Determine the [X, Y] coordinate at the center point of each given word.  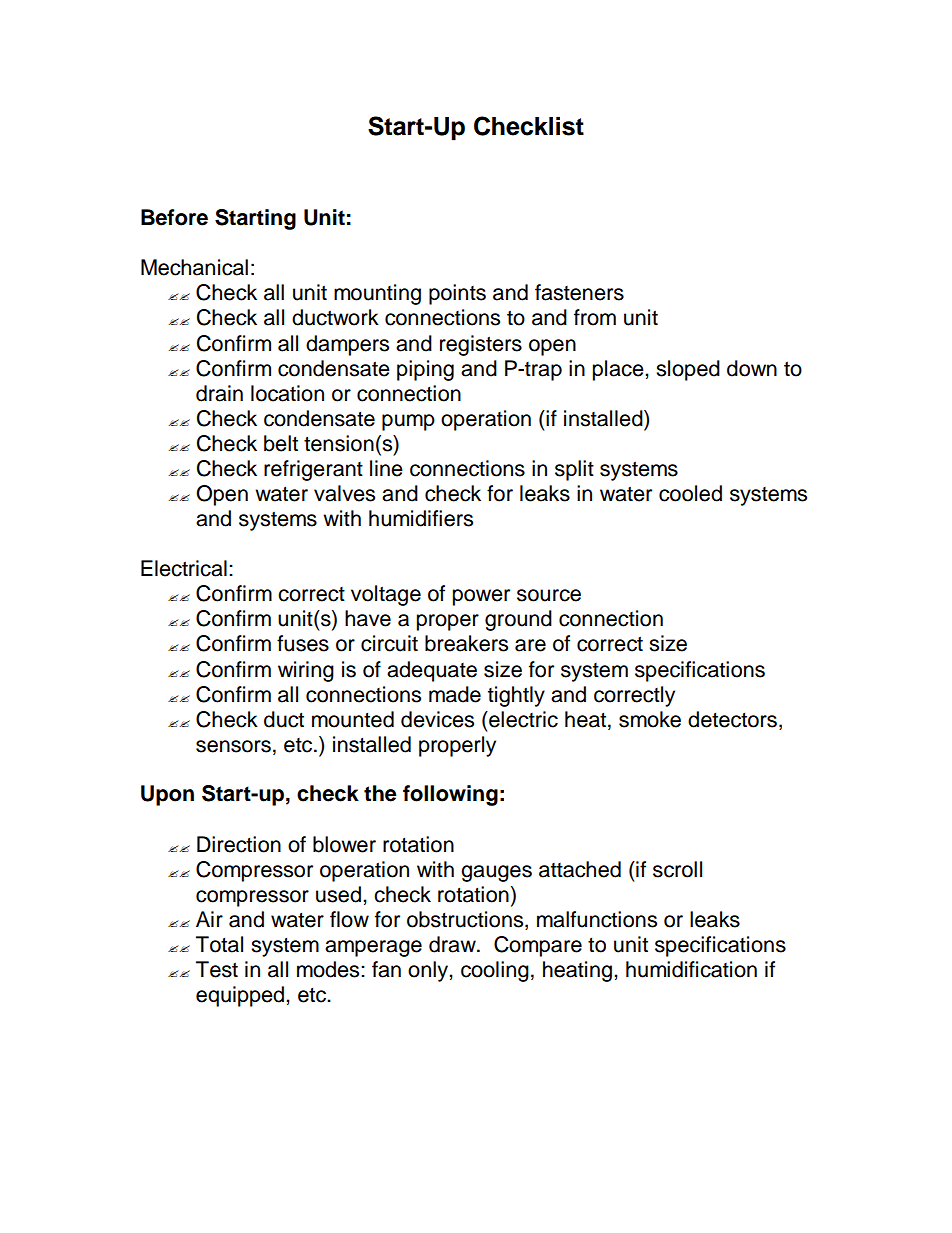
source [549, 595]
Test [217, 969]
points [457, 294]
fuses [303, 643]
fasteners [579, 292]
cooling [495, 971]
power [481, 597]
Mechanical [194, 267]
